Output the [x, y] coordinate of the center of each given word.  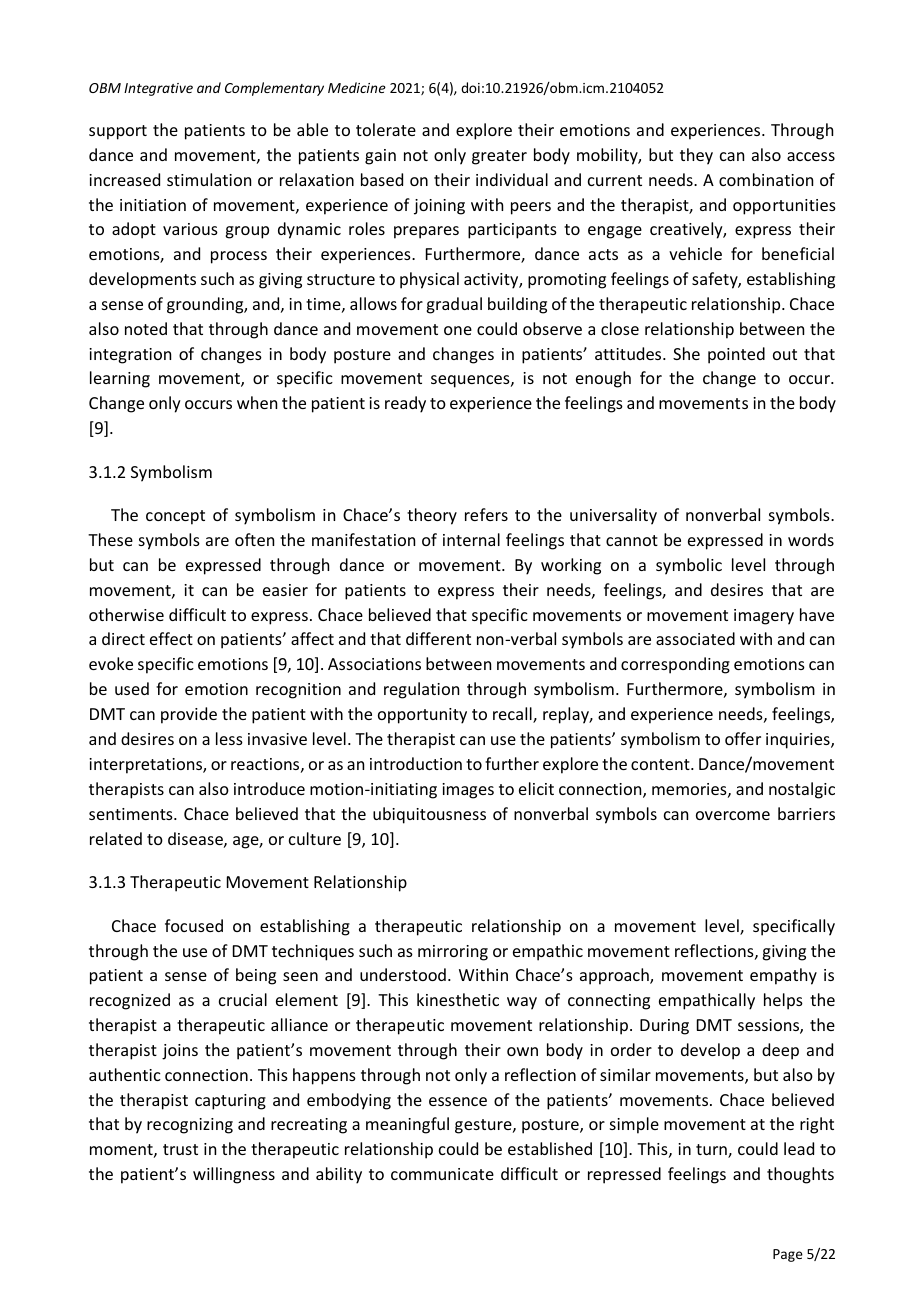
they [696, 156]
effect [171, 638]
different [438, 638]
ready [405, 404]
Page [788, 1255]
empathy [783, 976]
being [256, 976]
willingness [234, 1175]
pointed [736, 355]
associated [695, 638]
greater [499, 157]
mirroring [453, 953]
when [257, 402]
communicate [442, 1174]
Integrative [158, 89]
